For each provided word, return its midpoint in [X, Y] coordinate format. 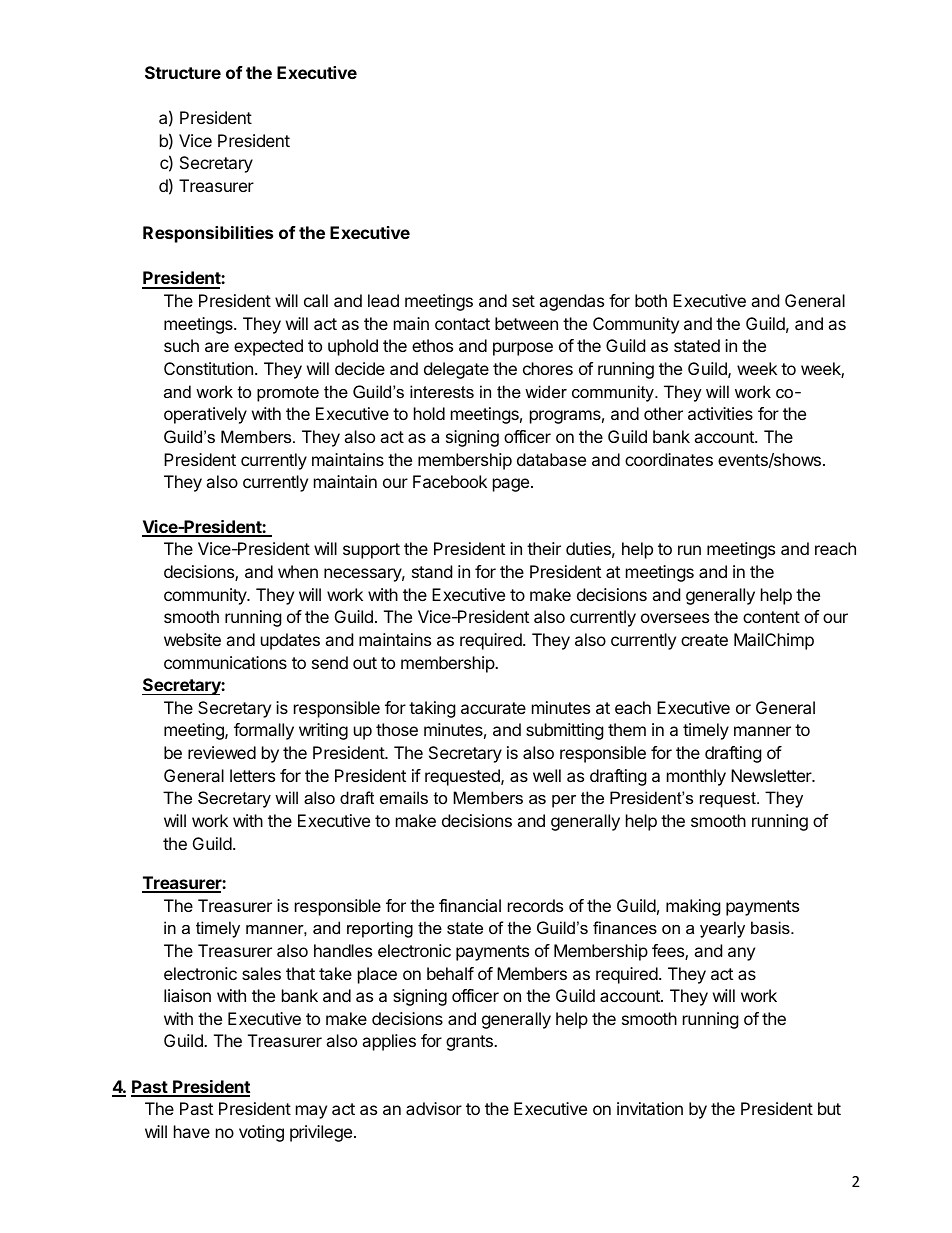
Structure [183, 72]
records [535, 905]
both [651, 300]
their [544, 548]
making [693, 907]
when [298, 571]
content [771, 617]
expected [268, 347]
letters [252, 775]
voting [261, 1133]
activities [720, 413]
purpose [523, 349]
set [523, 301]
